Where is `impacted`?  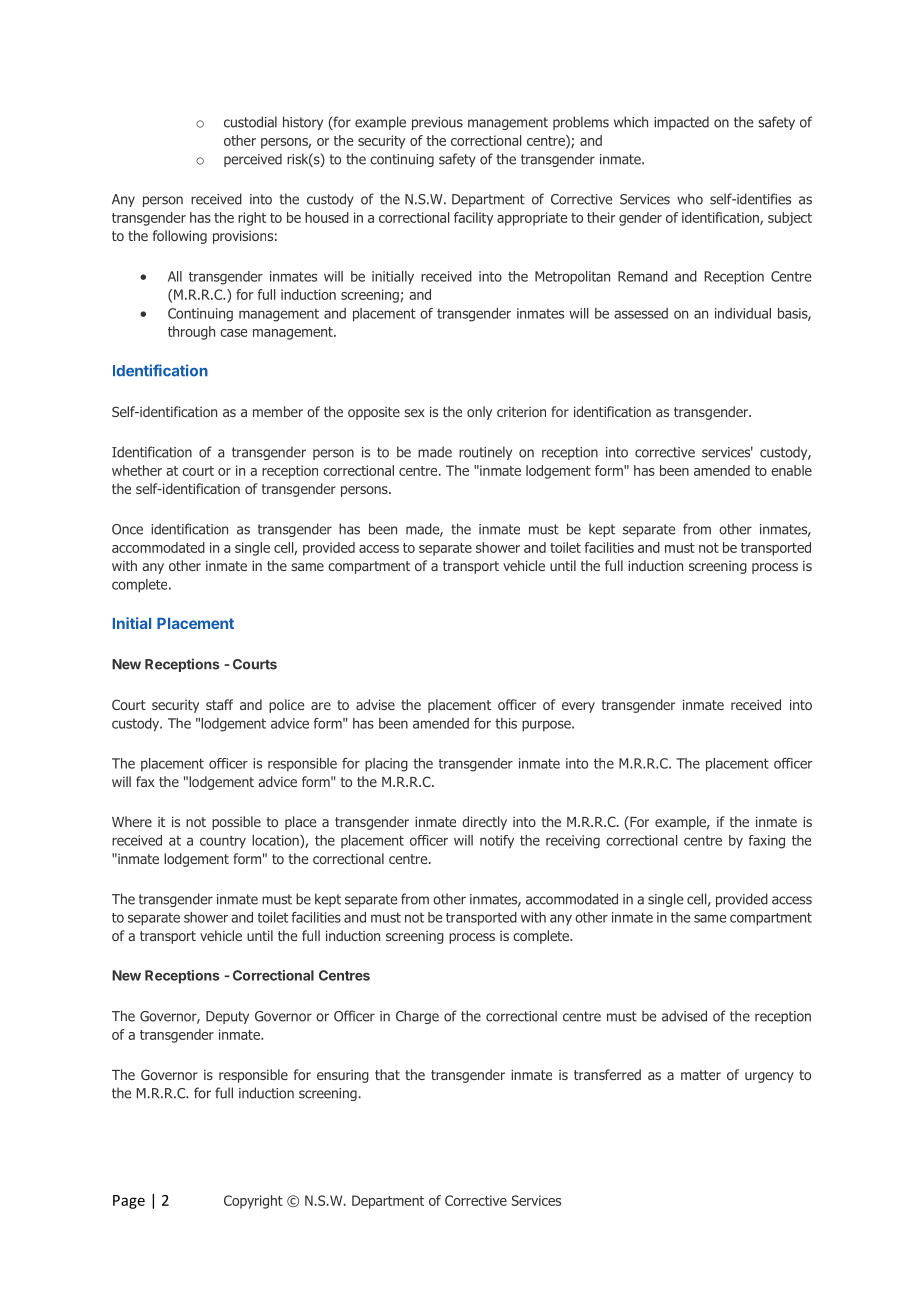
impacted is located at coordinates (681, 123).
